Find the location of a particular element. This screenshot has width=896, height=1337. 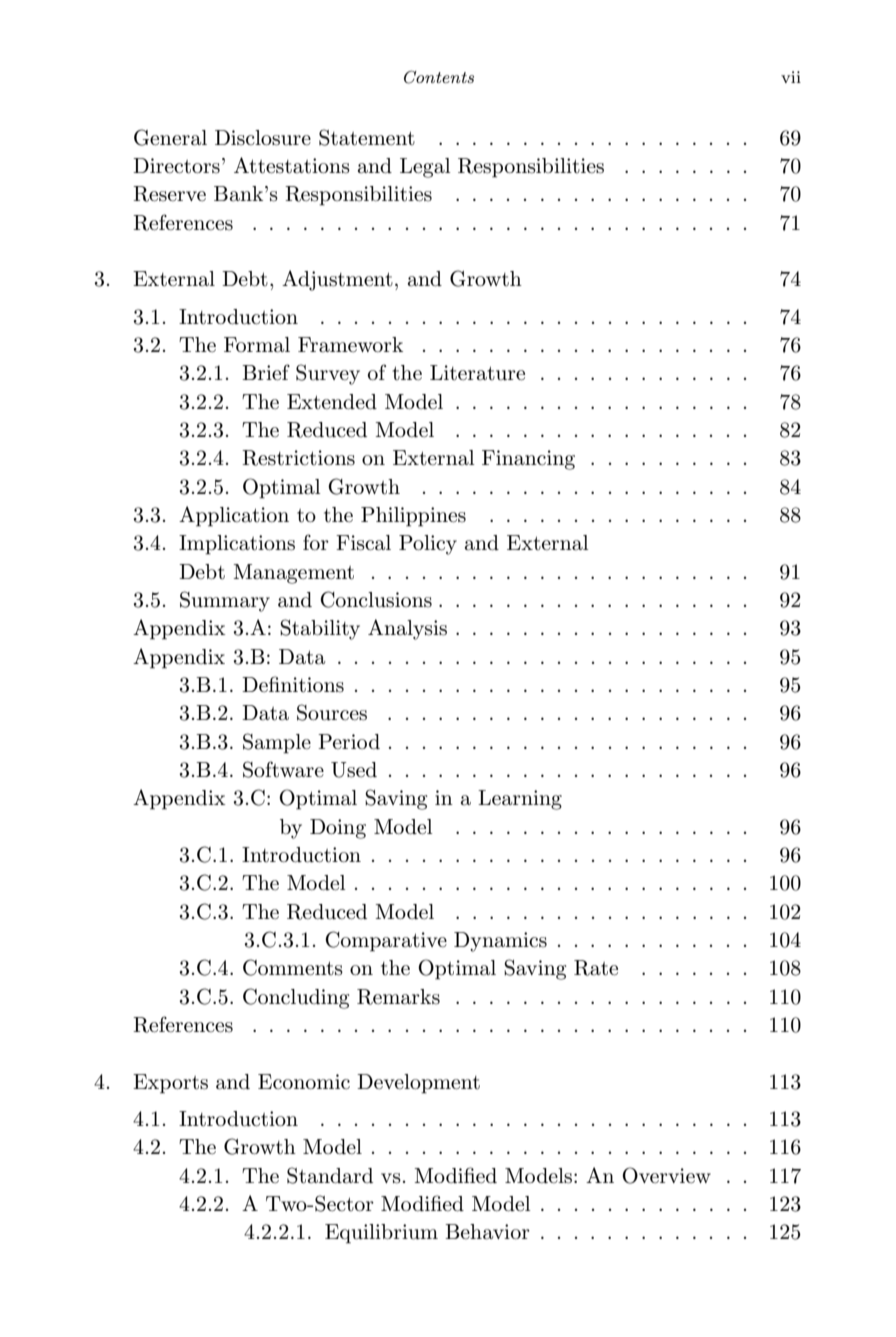

Overview is located at coordinates (666, 1175).
